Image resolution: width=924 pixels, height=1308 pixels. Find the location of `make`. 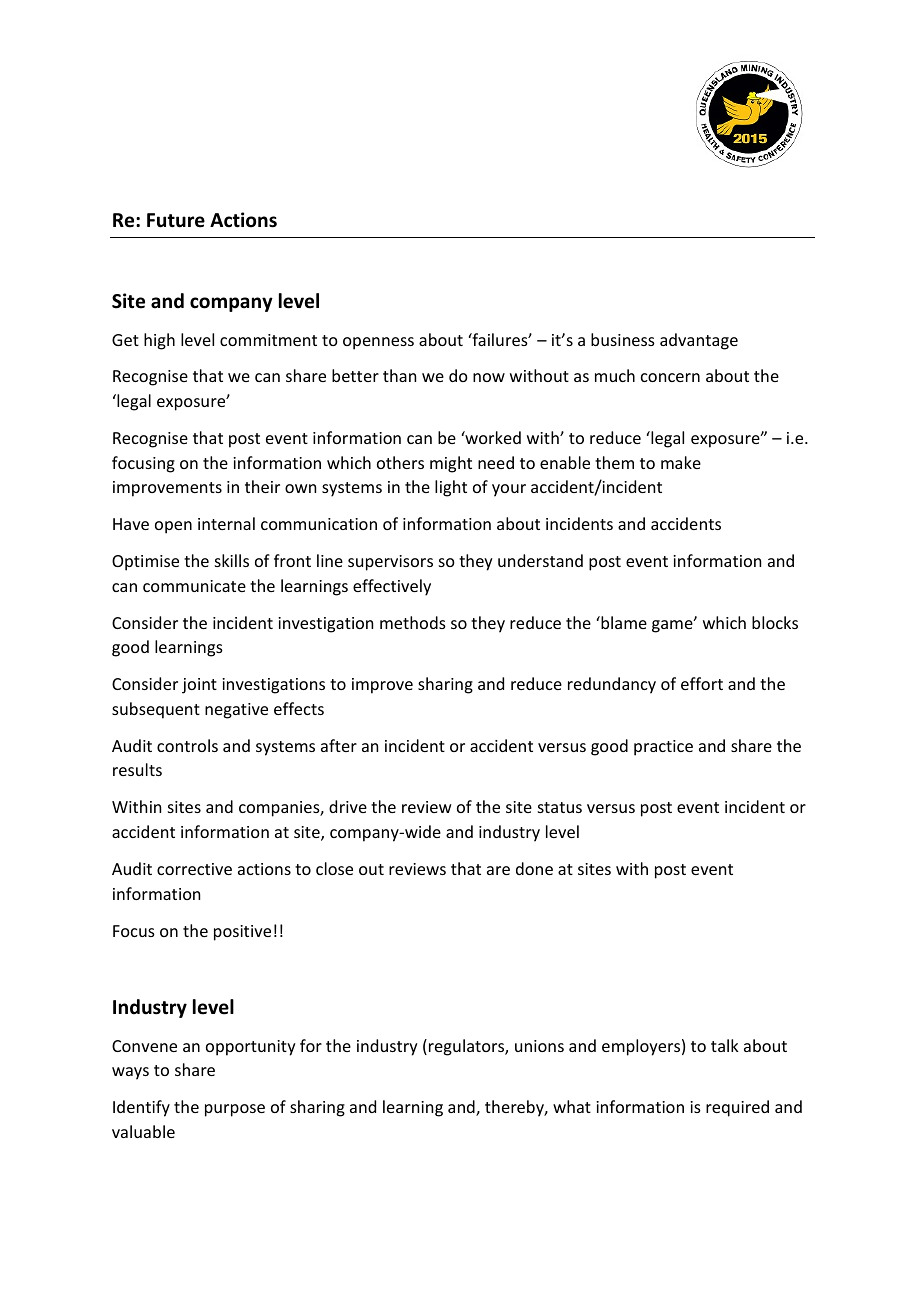

make is located at coordinates (681, 462).
